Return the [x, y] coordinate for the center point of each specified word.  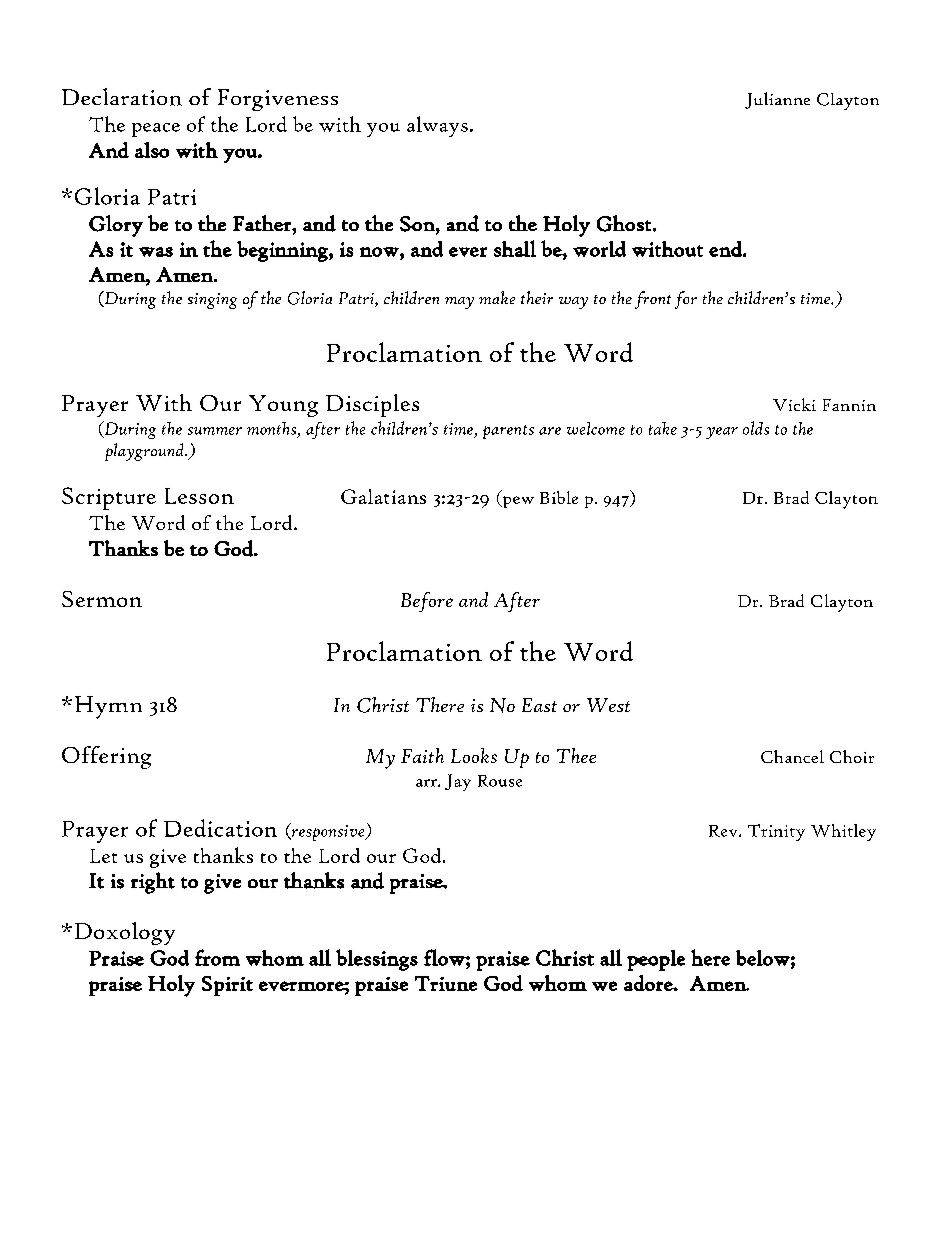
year [722, 433]
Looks [474, 755]
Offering [106, 757]
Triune [446, 983]
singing [212, 301]
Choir [852, 756]
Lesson [199, 496]
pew [517, 502]
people [656, 960]
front [653, 300]
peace [156, 130]
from [217, 957]
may [459, 303]
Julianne [777, 100]
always [437, 126]
